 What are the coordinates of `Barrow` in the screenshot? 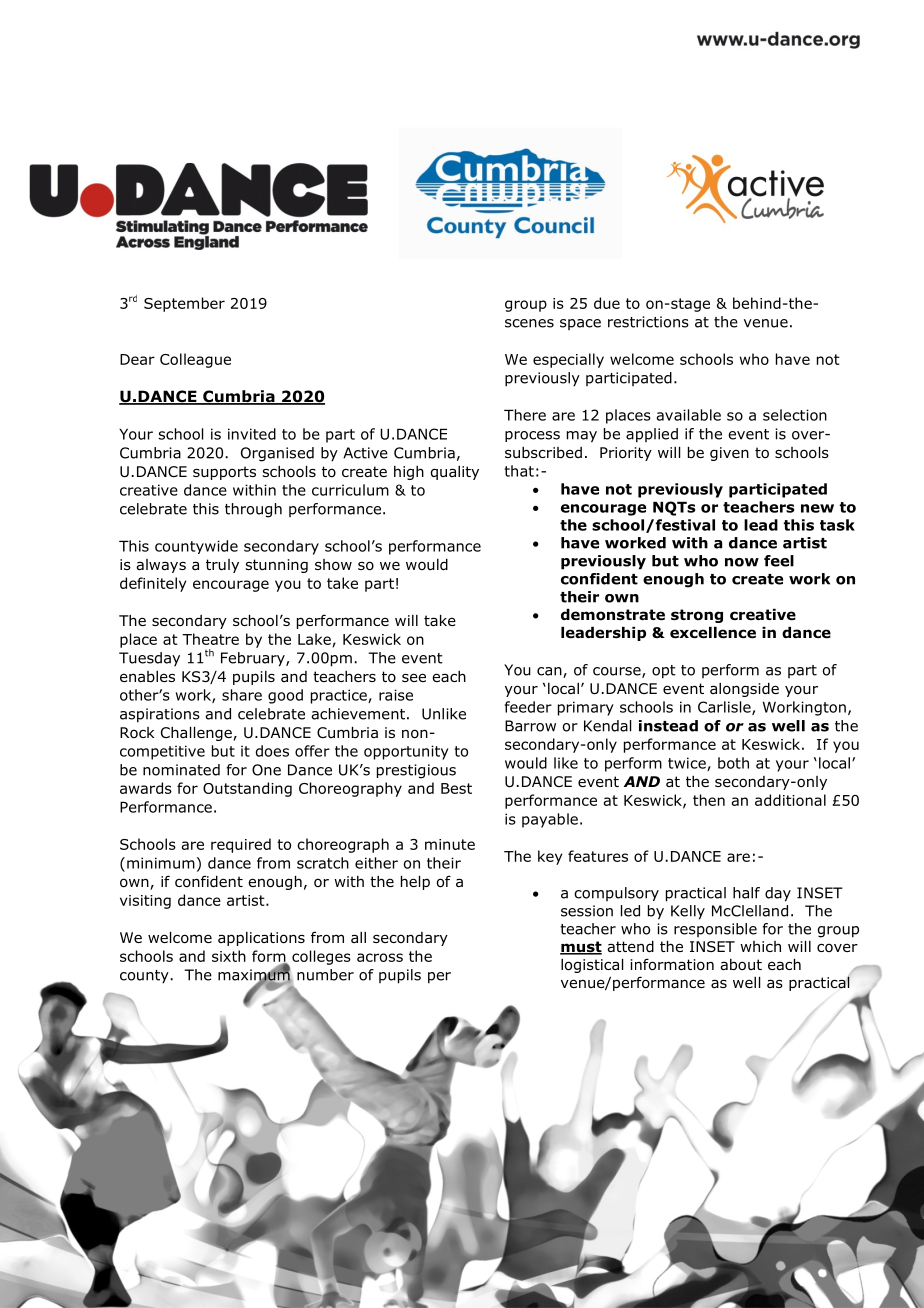 It's located at (530, 726).
